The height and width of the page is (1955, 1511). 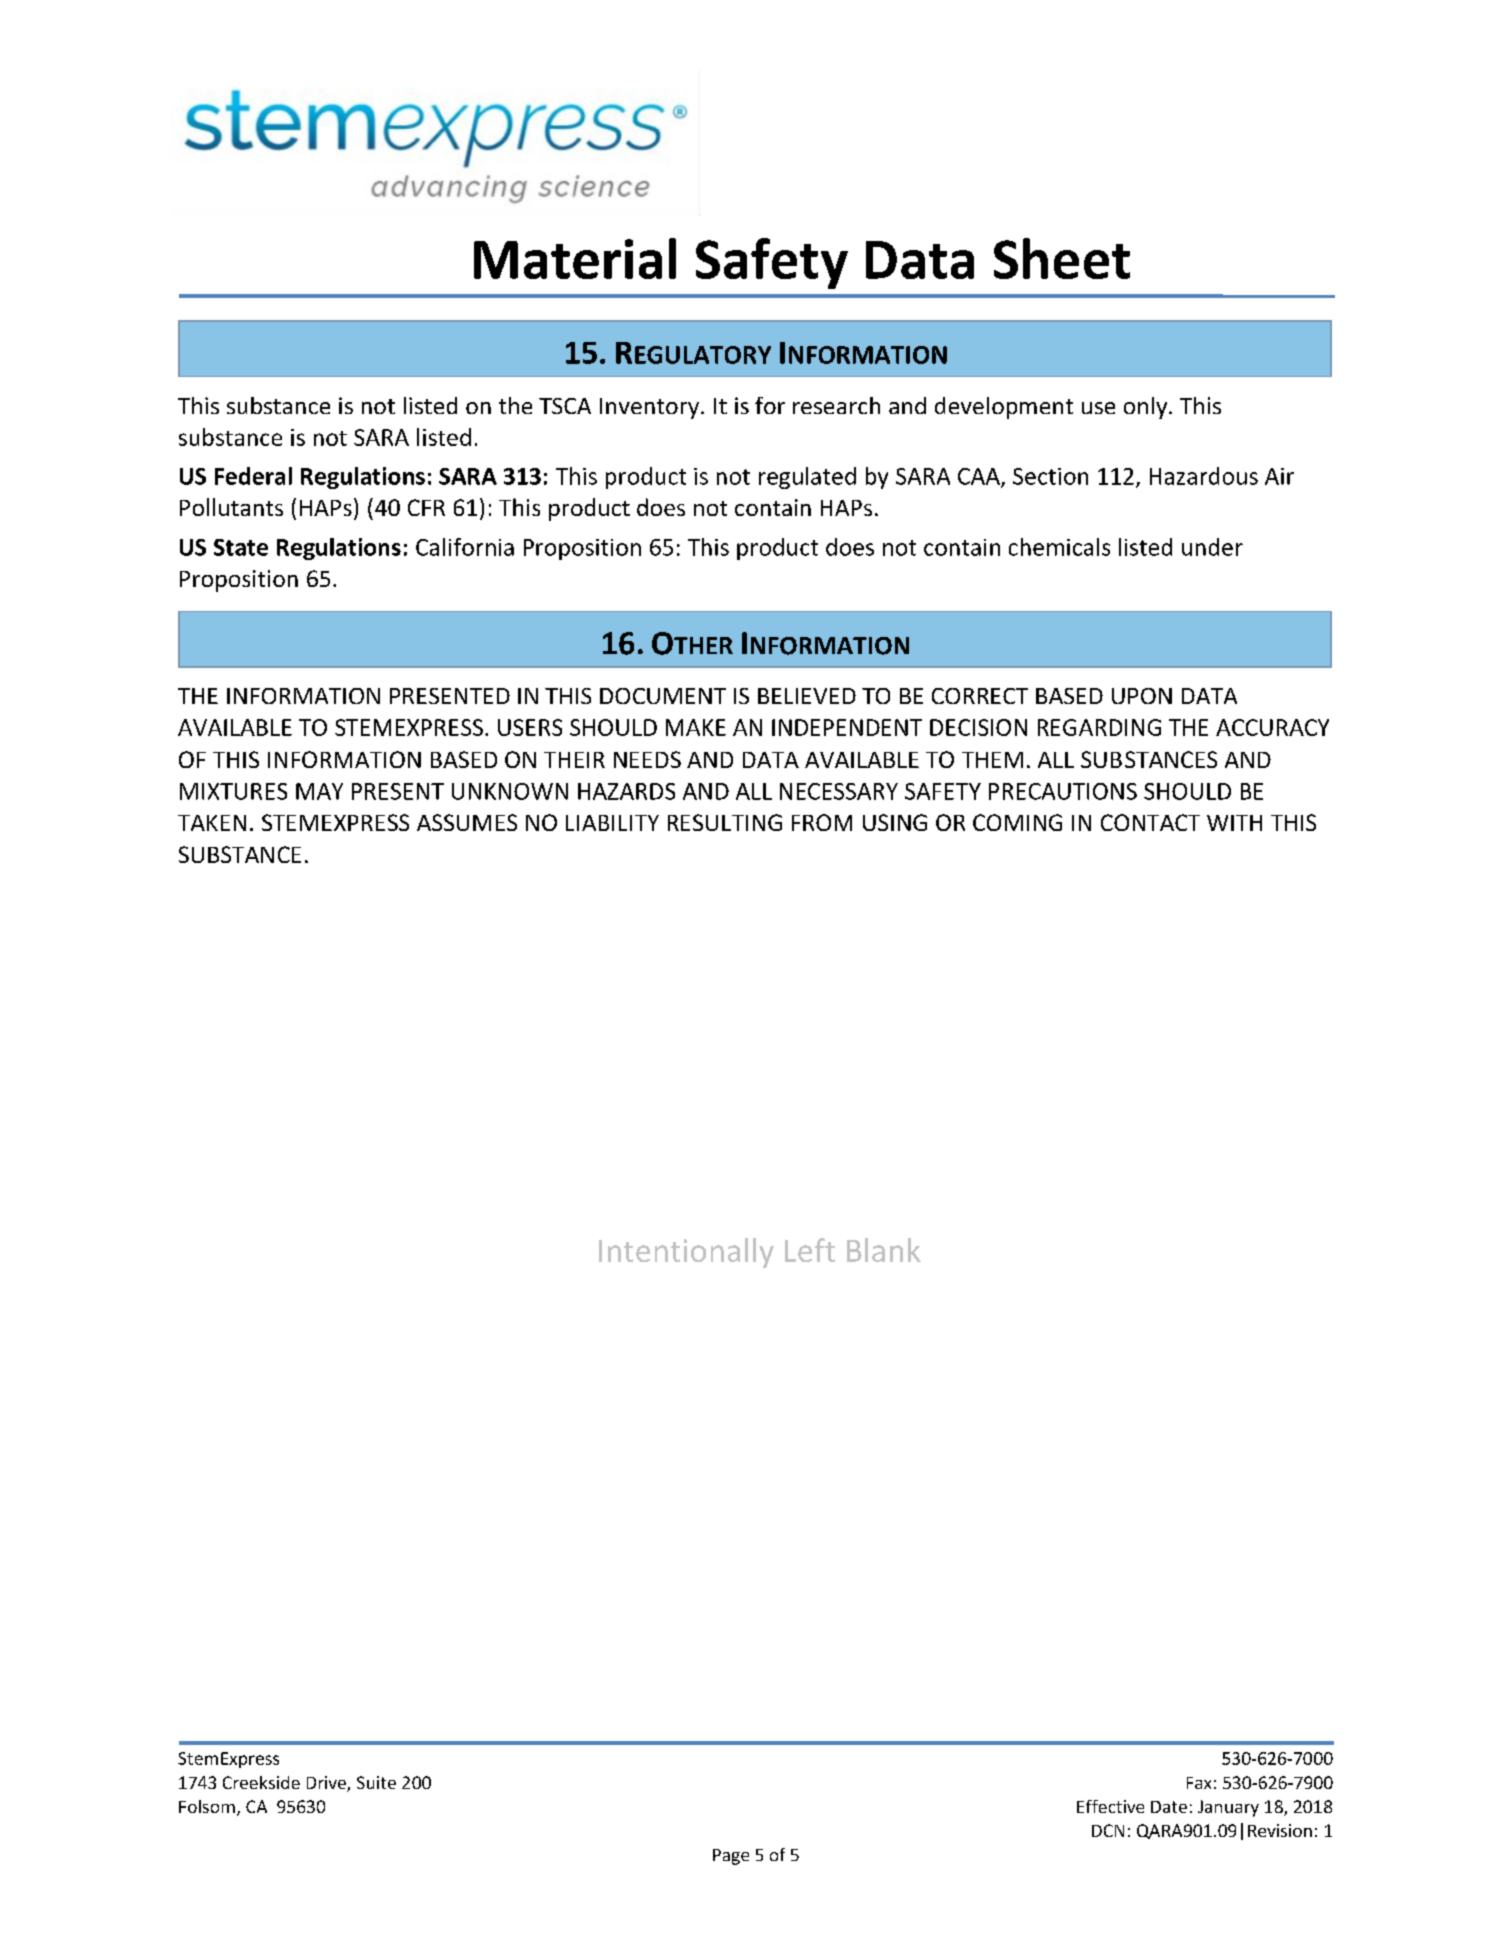 I want to click on Sheet, so click(x=1062, y=258).
